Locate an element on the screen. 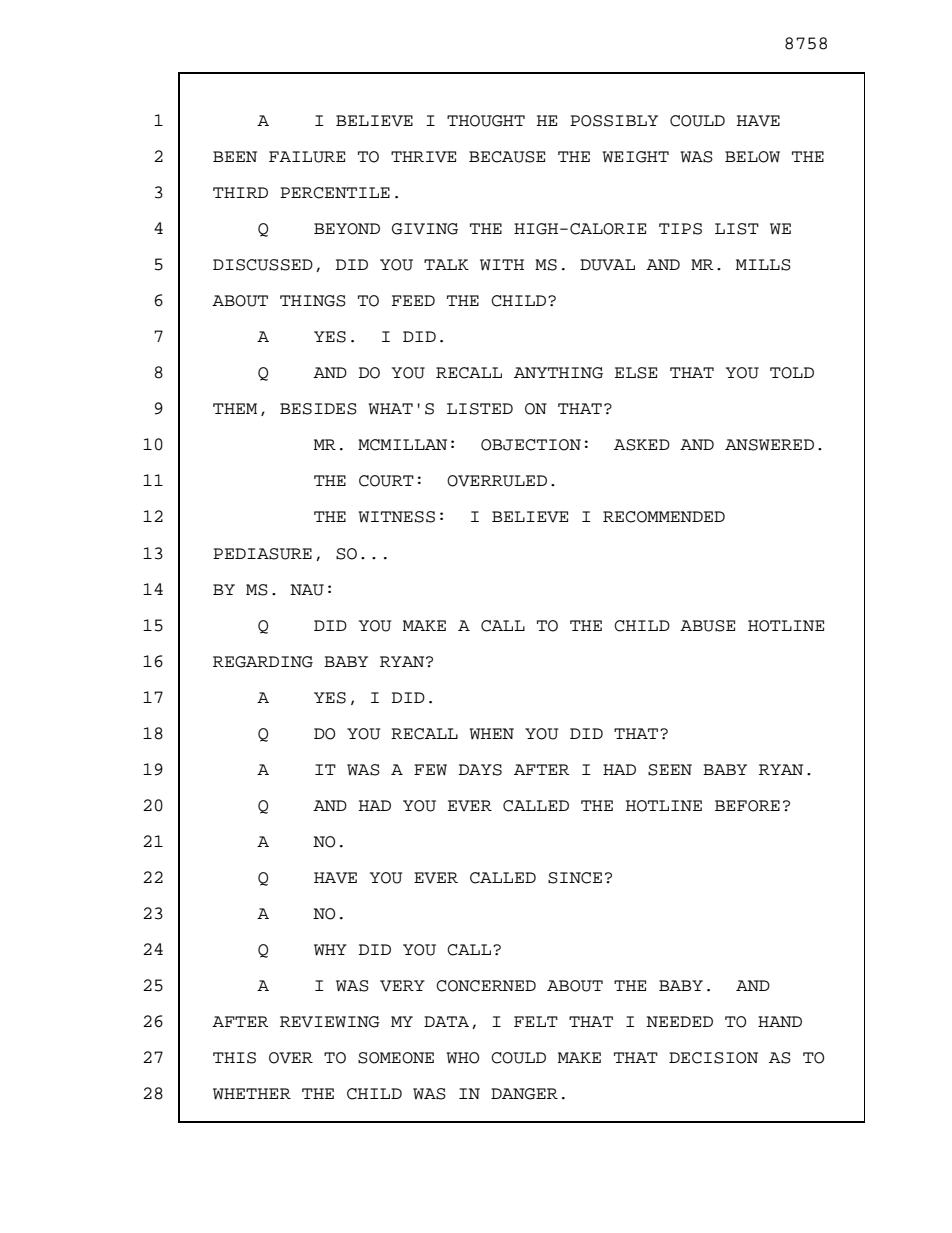 The image size is (952, 1233). BELOW is located at coordinates (752, 157).
